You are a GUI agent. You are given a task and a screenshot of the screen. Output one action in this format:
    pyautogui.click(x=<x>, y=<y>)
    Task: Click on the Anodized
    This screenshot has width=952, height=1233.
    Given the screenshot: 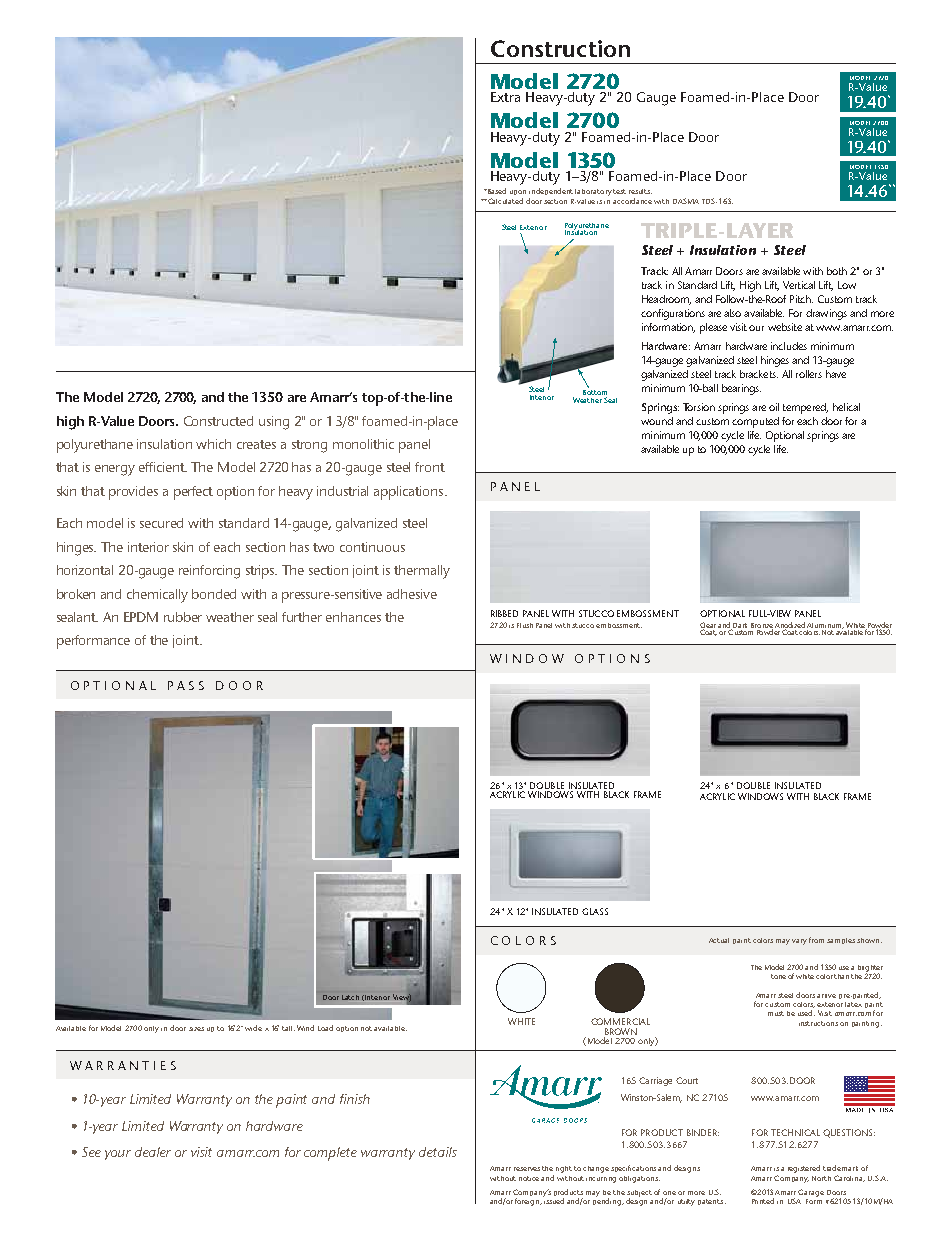 What is the action you would take?
    pyautogui.click(x=790, y=626)
